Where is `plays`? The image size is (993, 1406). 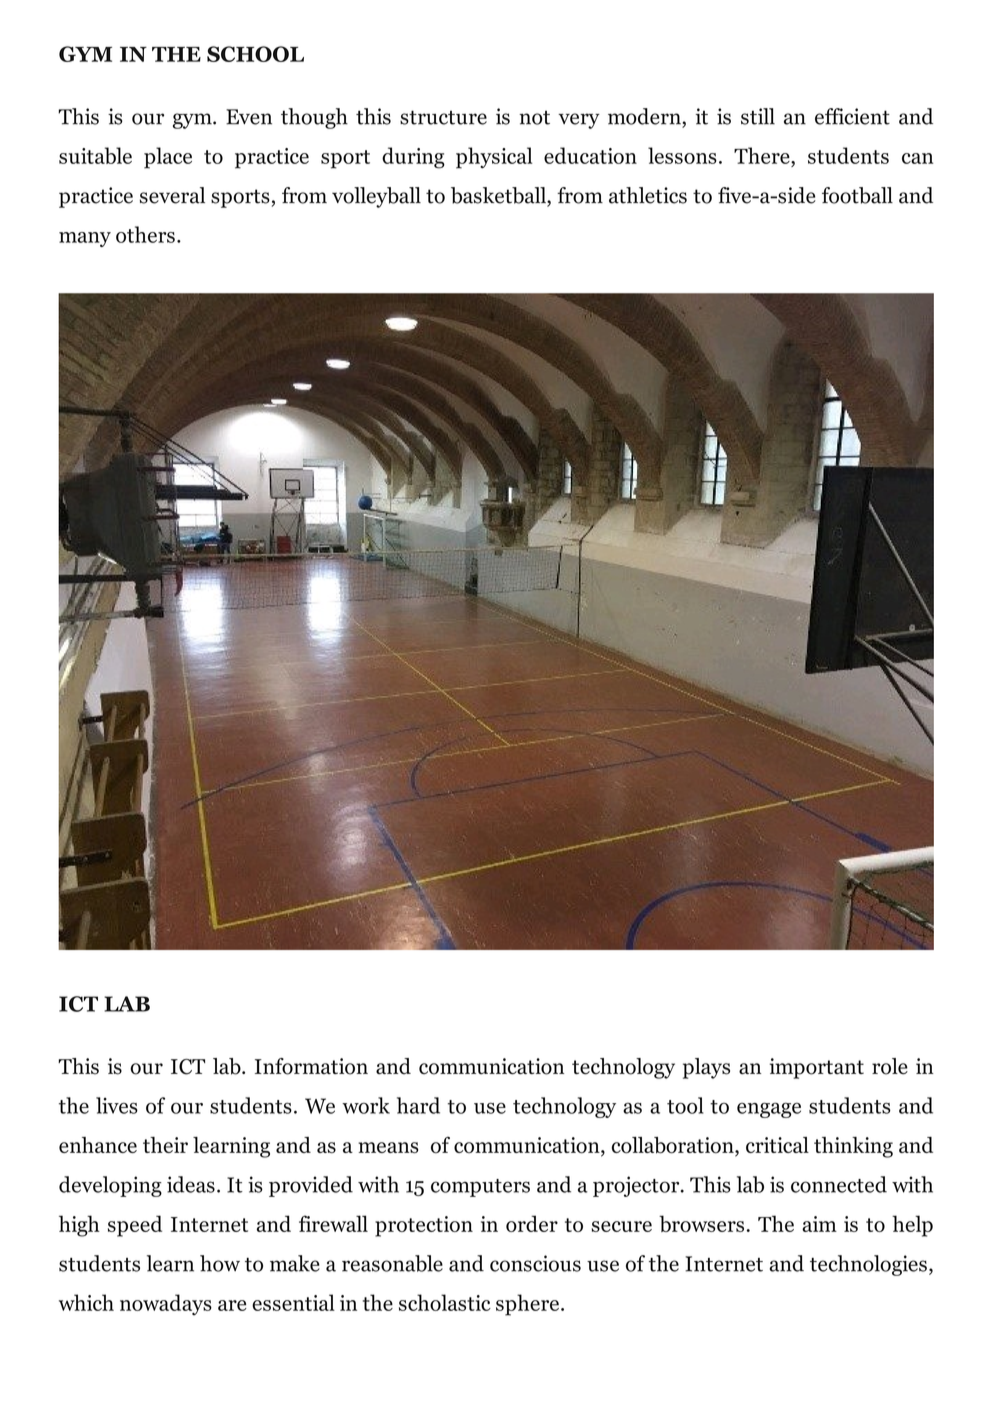
plays is located at coordinates (706, 1068).
